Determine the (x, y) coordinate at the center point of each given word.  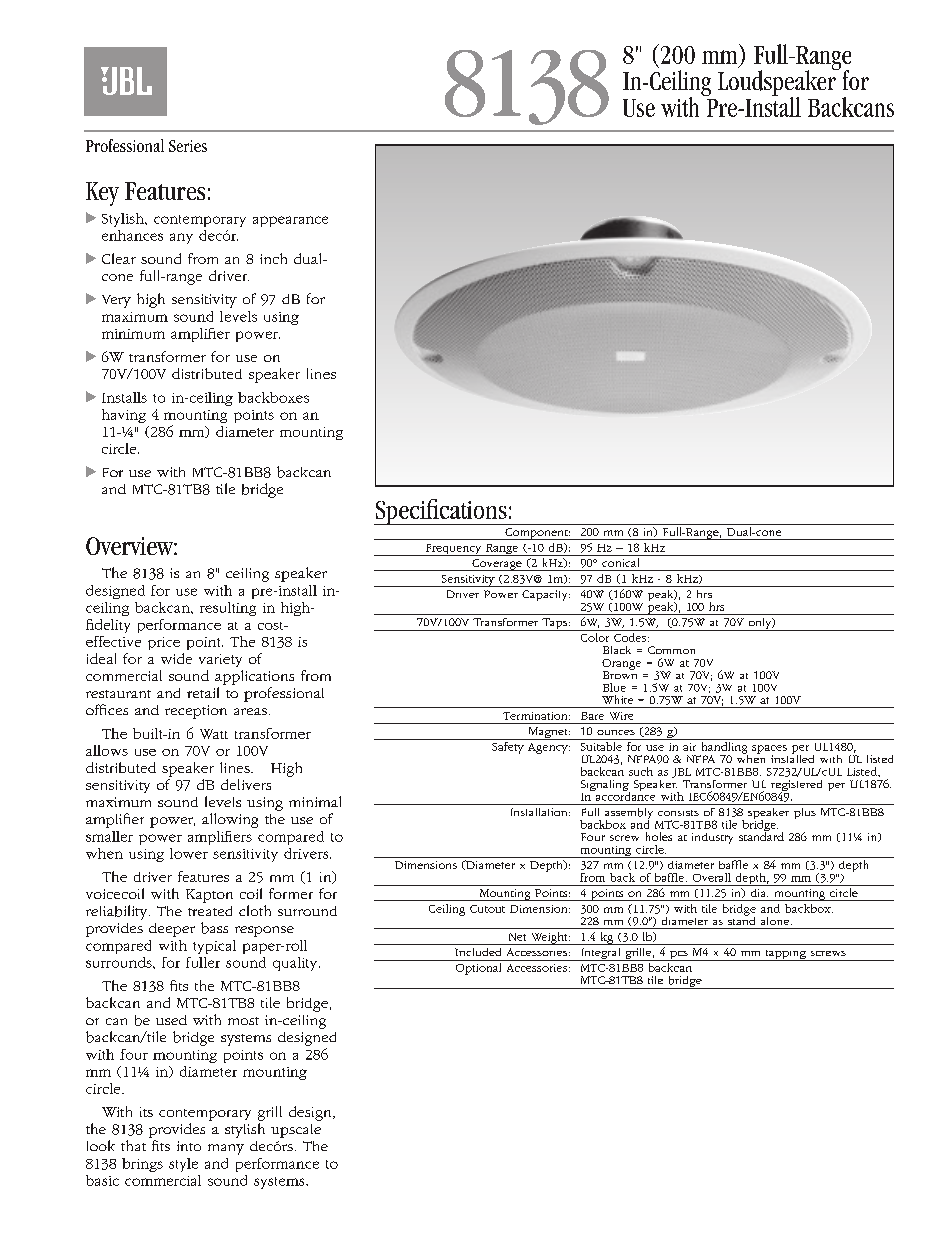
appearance (290, 221)
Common (671, 650)
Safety (508, 748)
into (189, 1146)
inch (273, 258)
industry (712, 838)
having (124, 416)
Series (188, 146)
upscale (296, 1131)
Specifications (441, 512)
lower (189, 853)
